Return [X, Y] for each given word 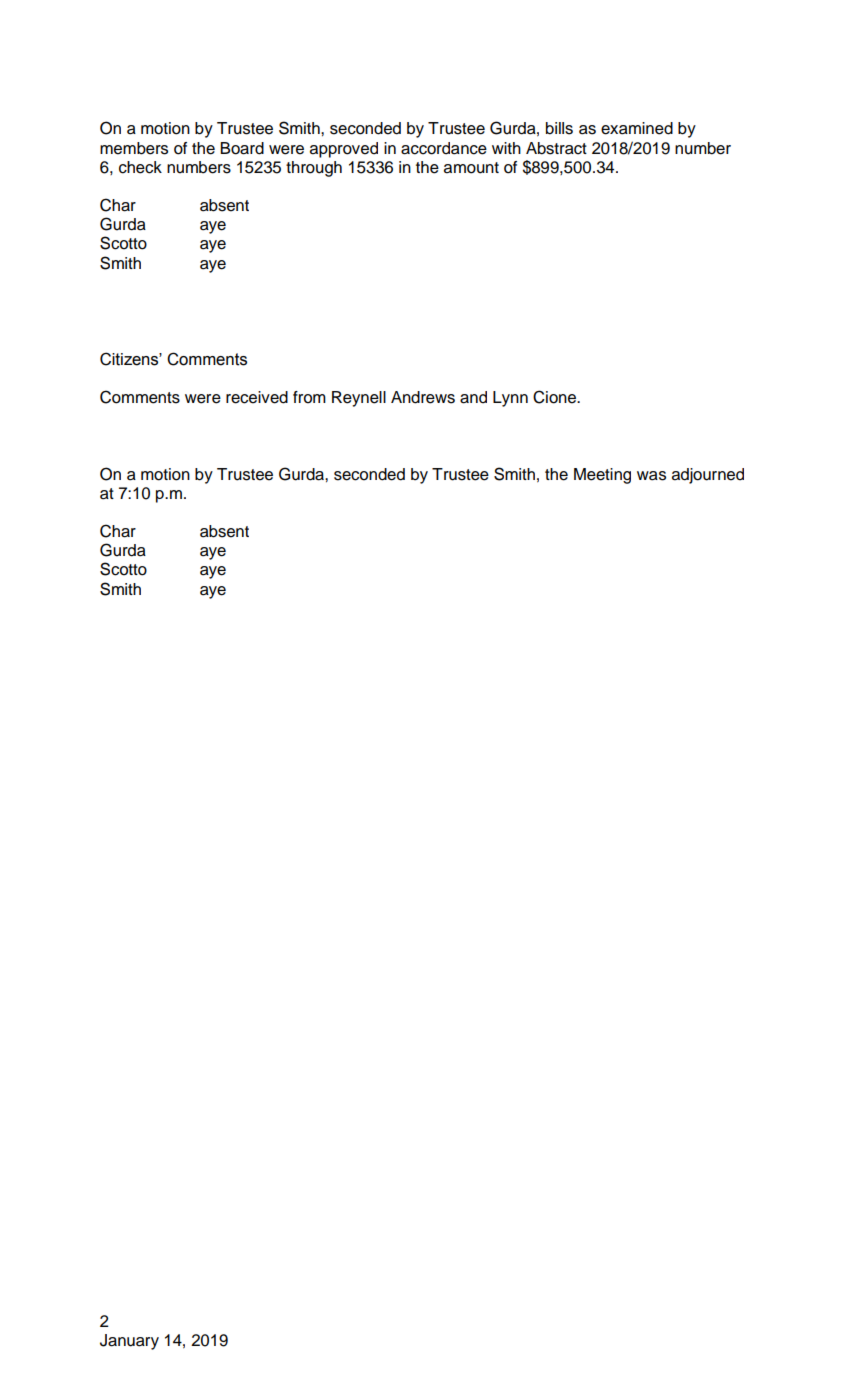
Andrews [423, 397]
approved [344, 150]
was [651, 476]
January [129, 1342]
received [257, 397]
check [140, 167]
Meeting [602, 476]
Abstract [556, 148]
